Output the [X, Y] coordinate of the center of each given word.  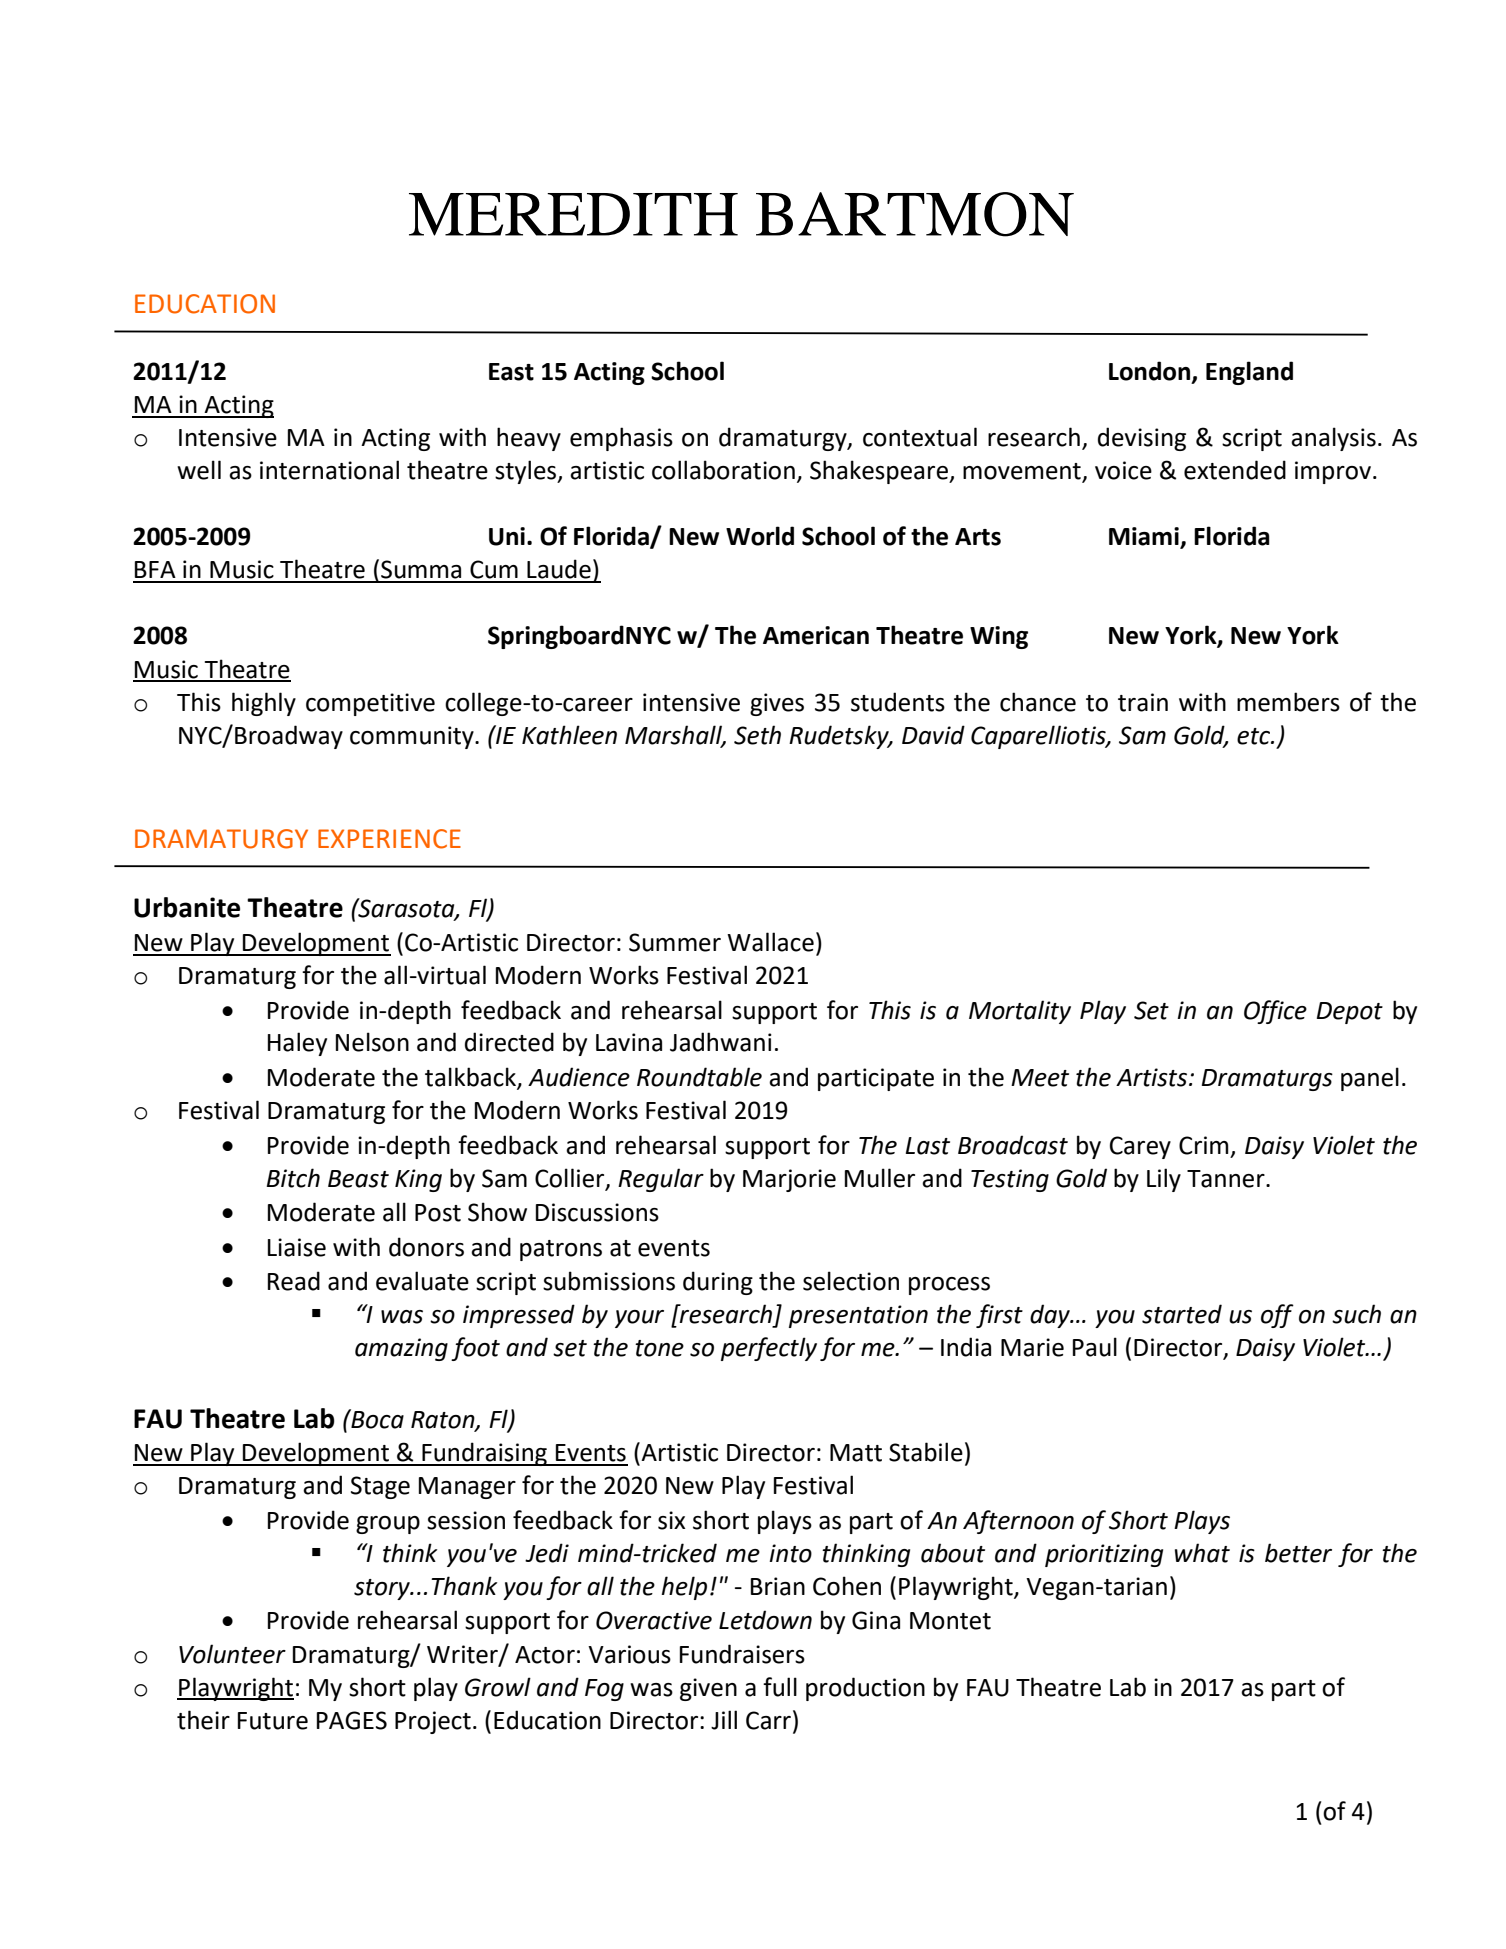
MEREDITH [573, 214]
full [780, 1687]
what [1202, 1553]
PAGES [352, 1720]
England [1249, 373]
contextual [920, 437]
